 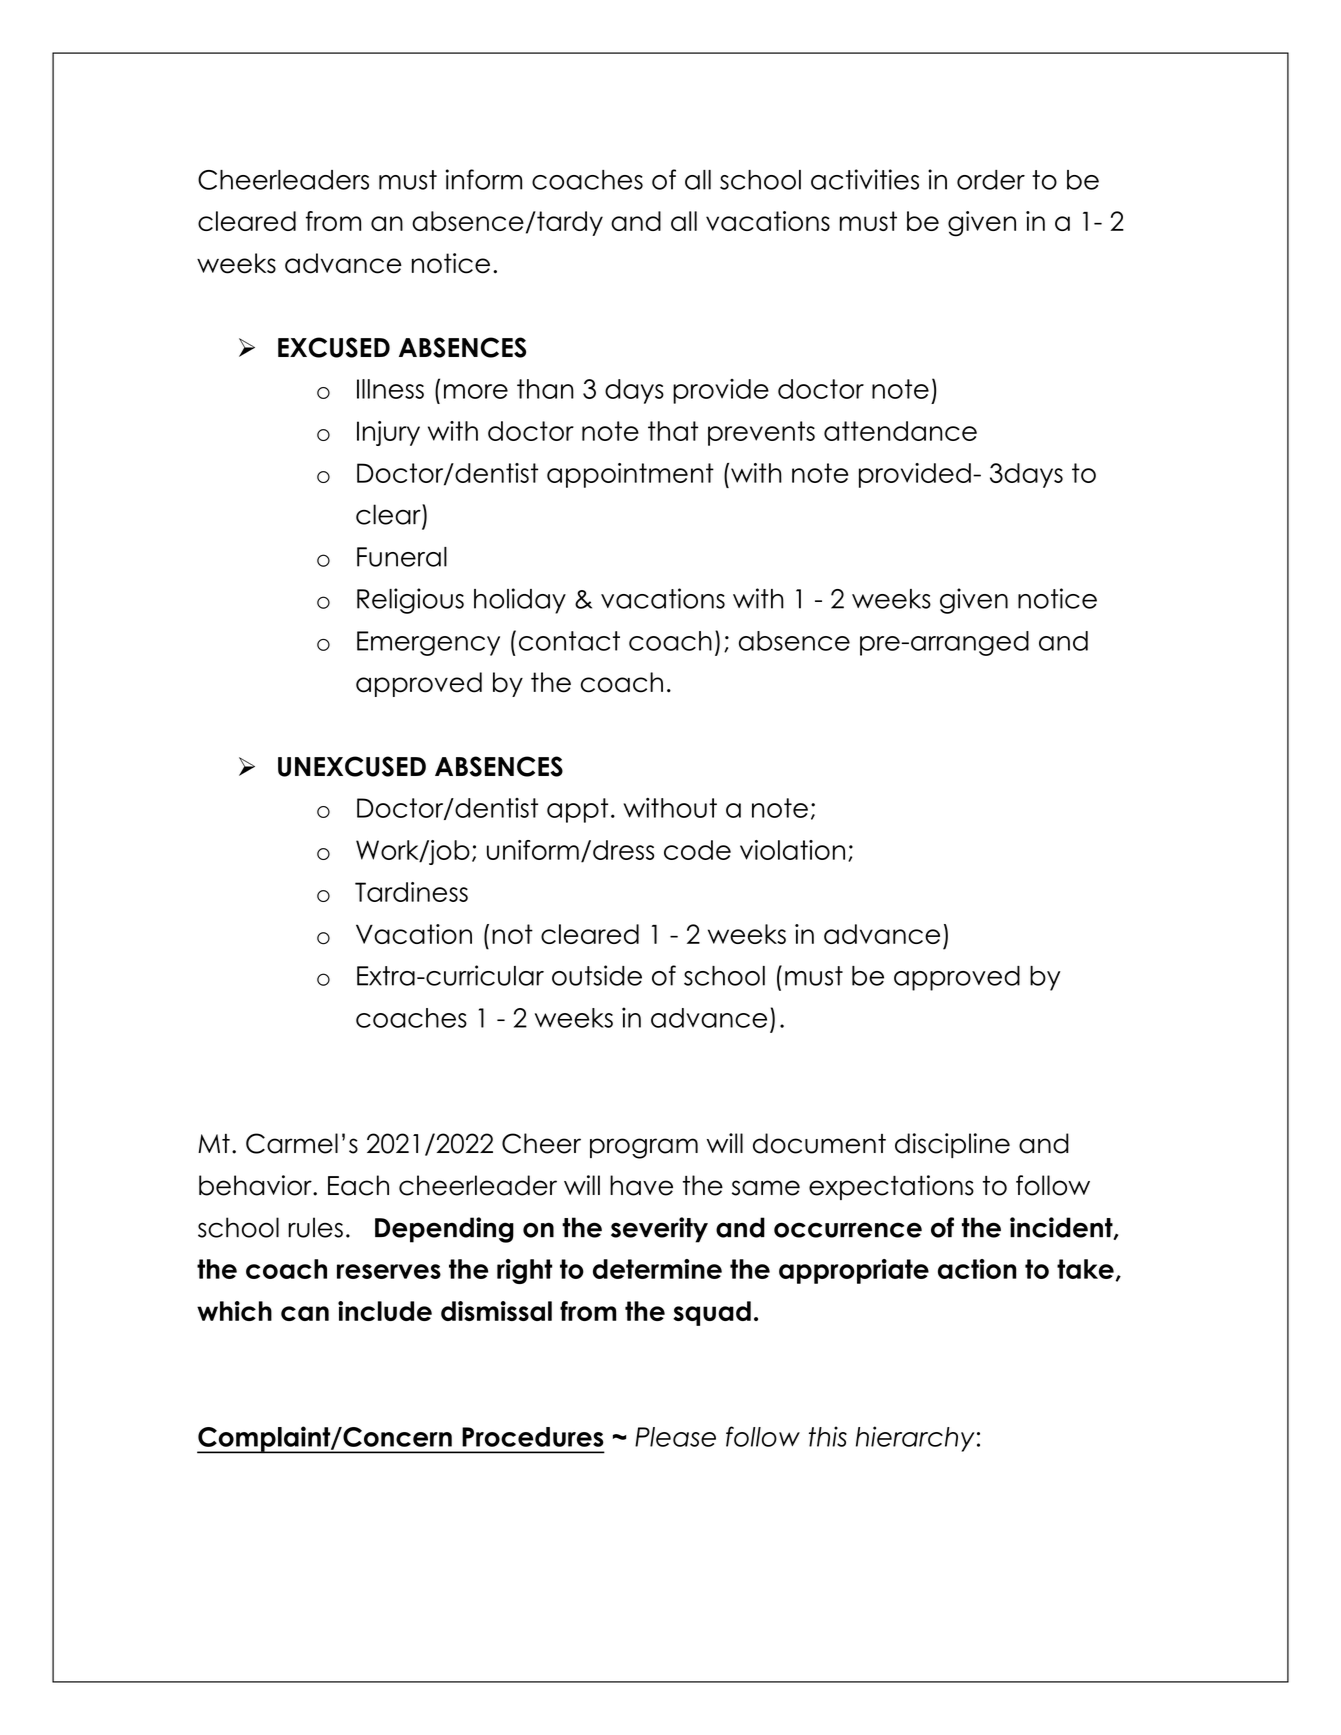 I want to click on code, so click(x=697, y=850).
